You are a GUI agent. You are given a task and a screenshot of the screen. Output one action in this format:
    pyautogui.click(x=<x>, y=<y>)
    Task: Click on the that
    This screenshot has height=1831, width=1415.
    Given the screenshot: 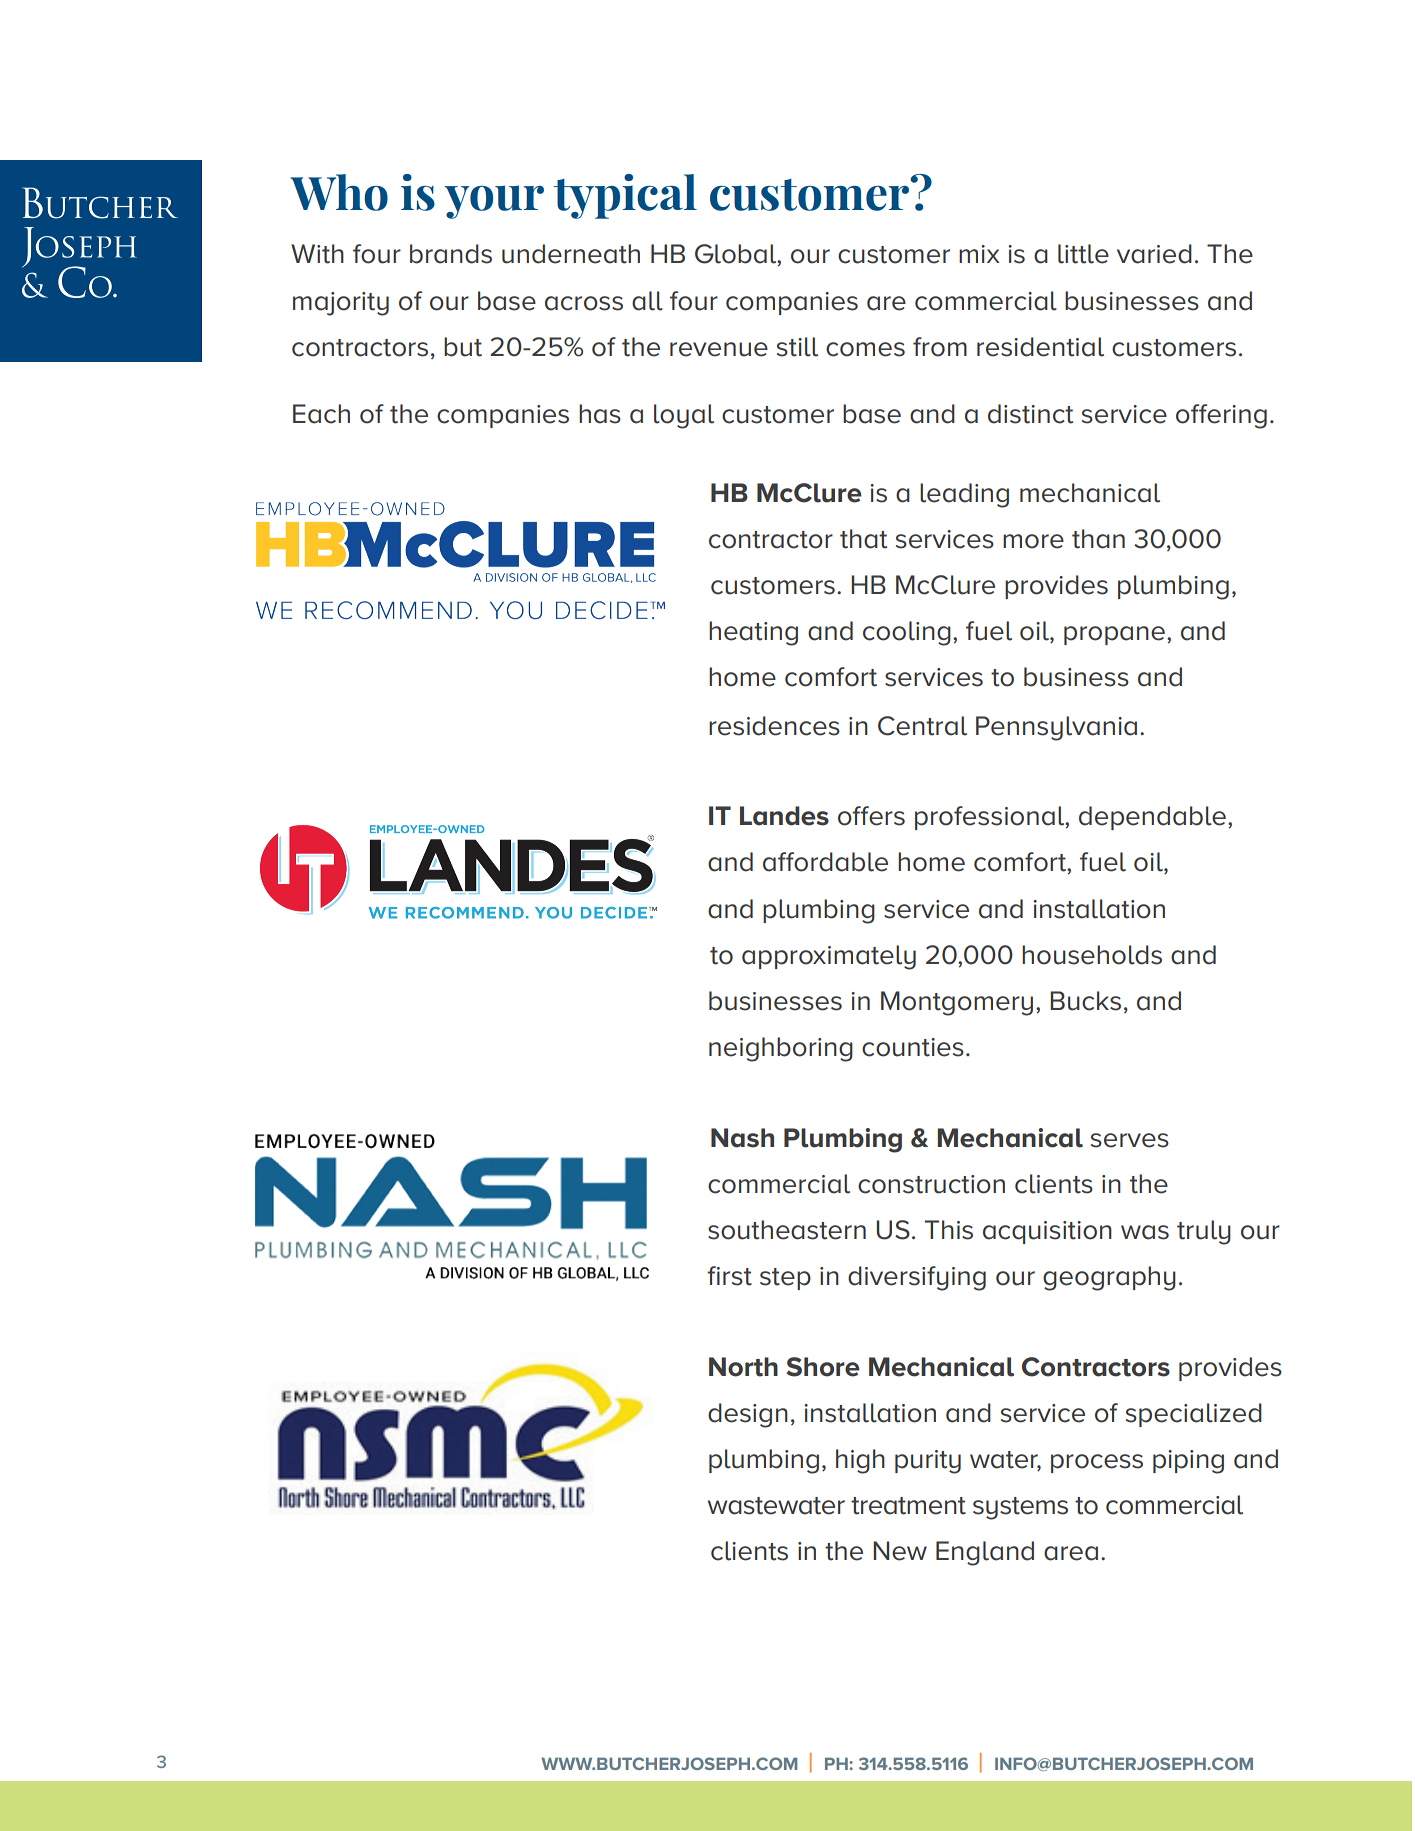 What is the action you would take?
    pyautogui.click(x=863, y=539)
